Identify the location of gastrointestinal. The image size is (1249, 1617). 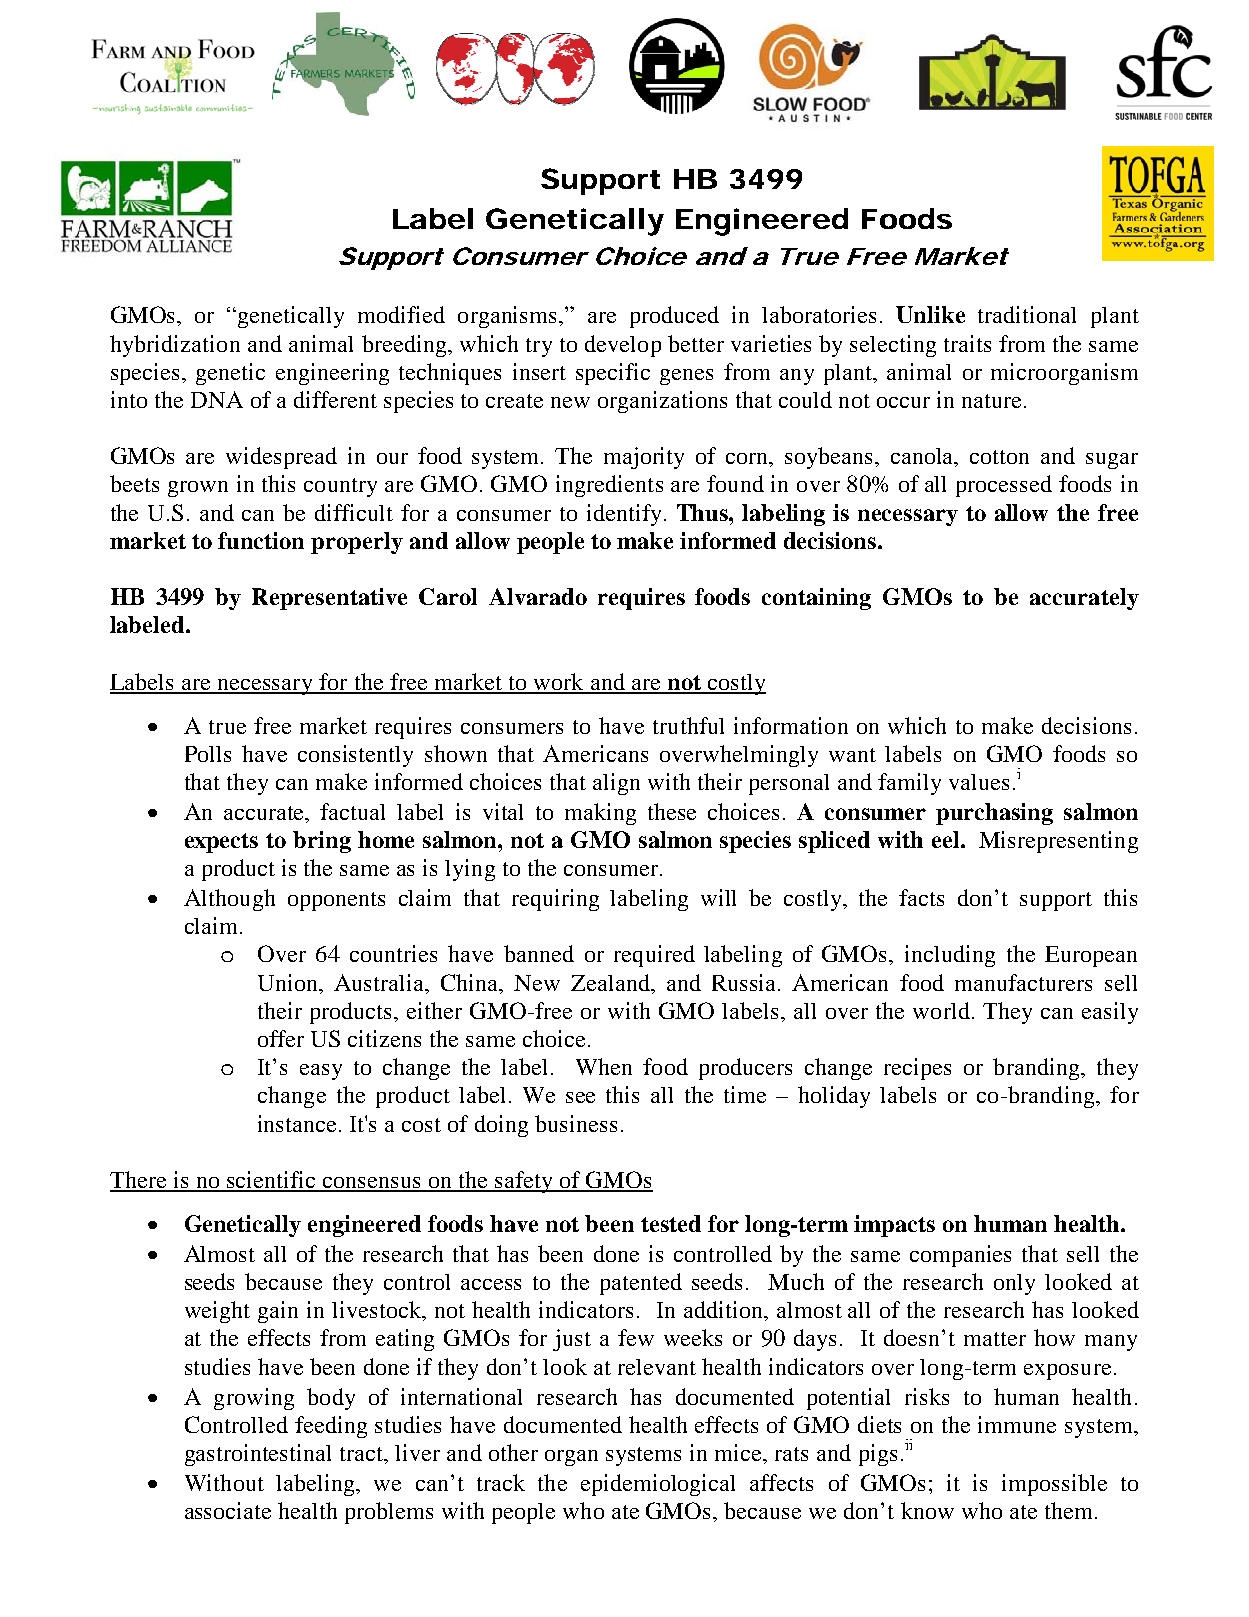
(258, 1455).
